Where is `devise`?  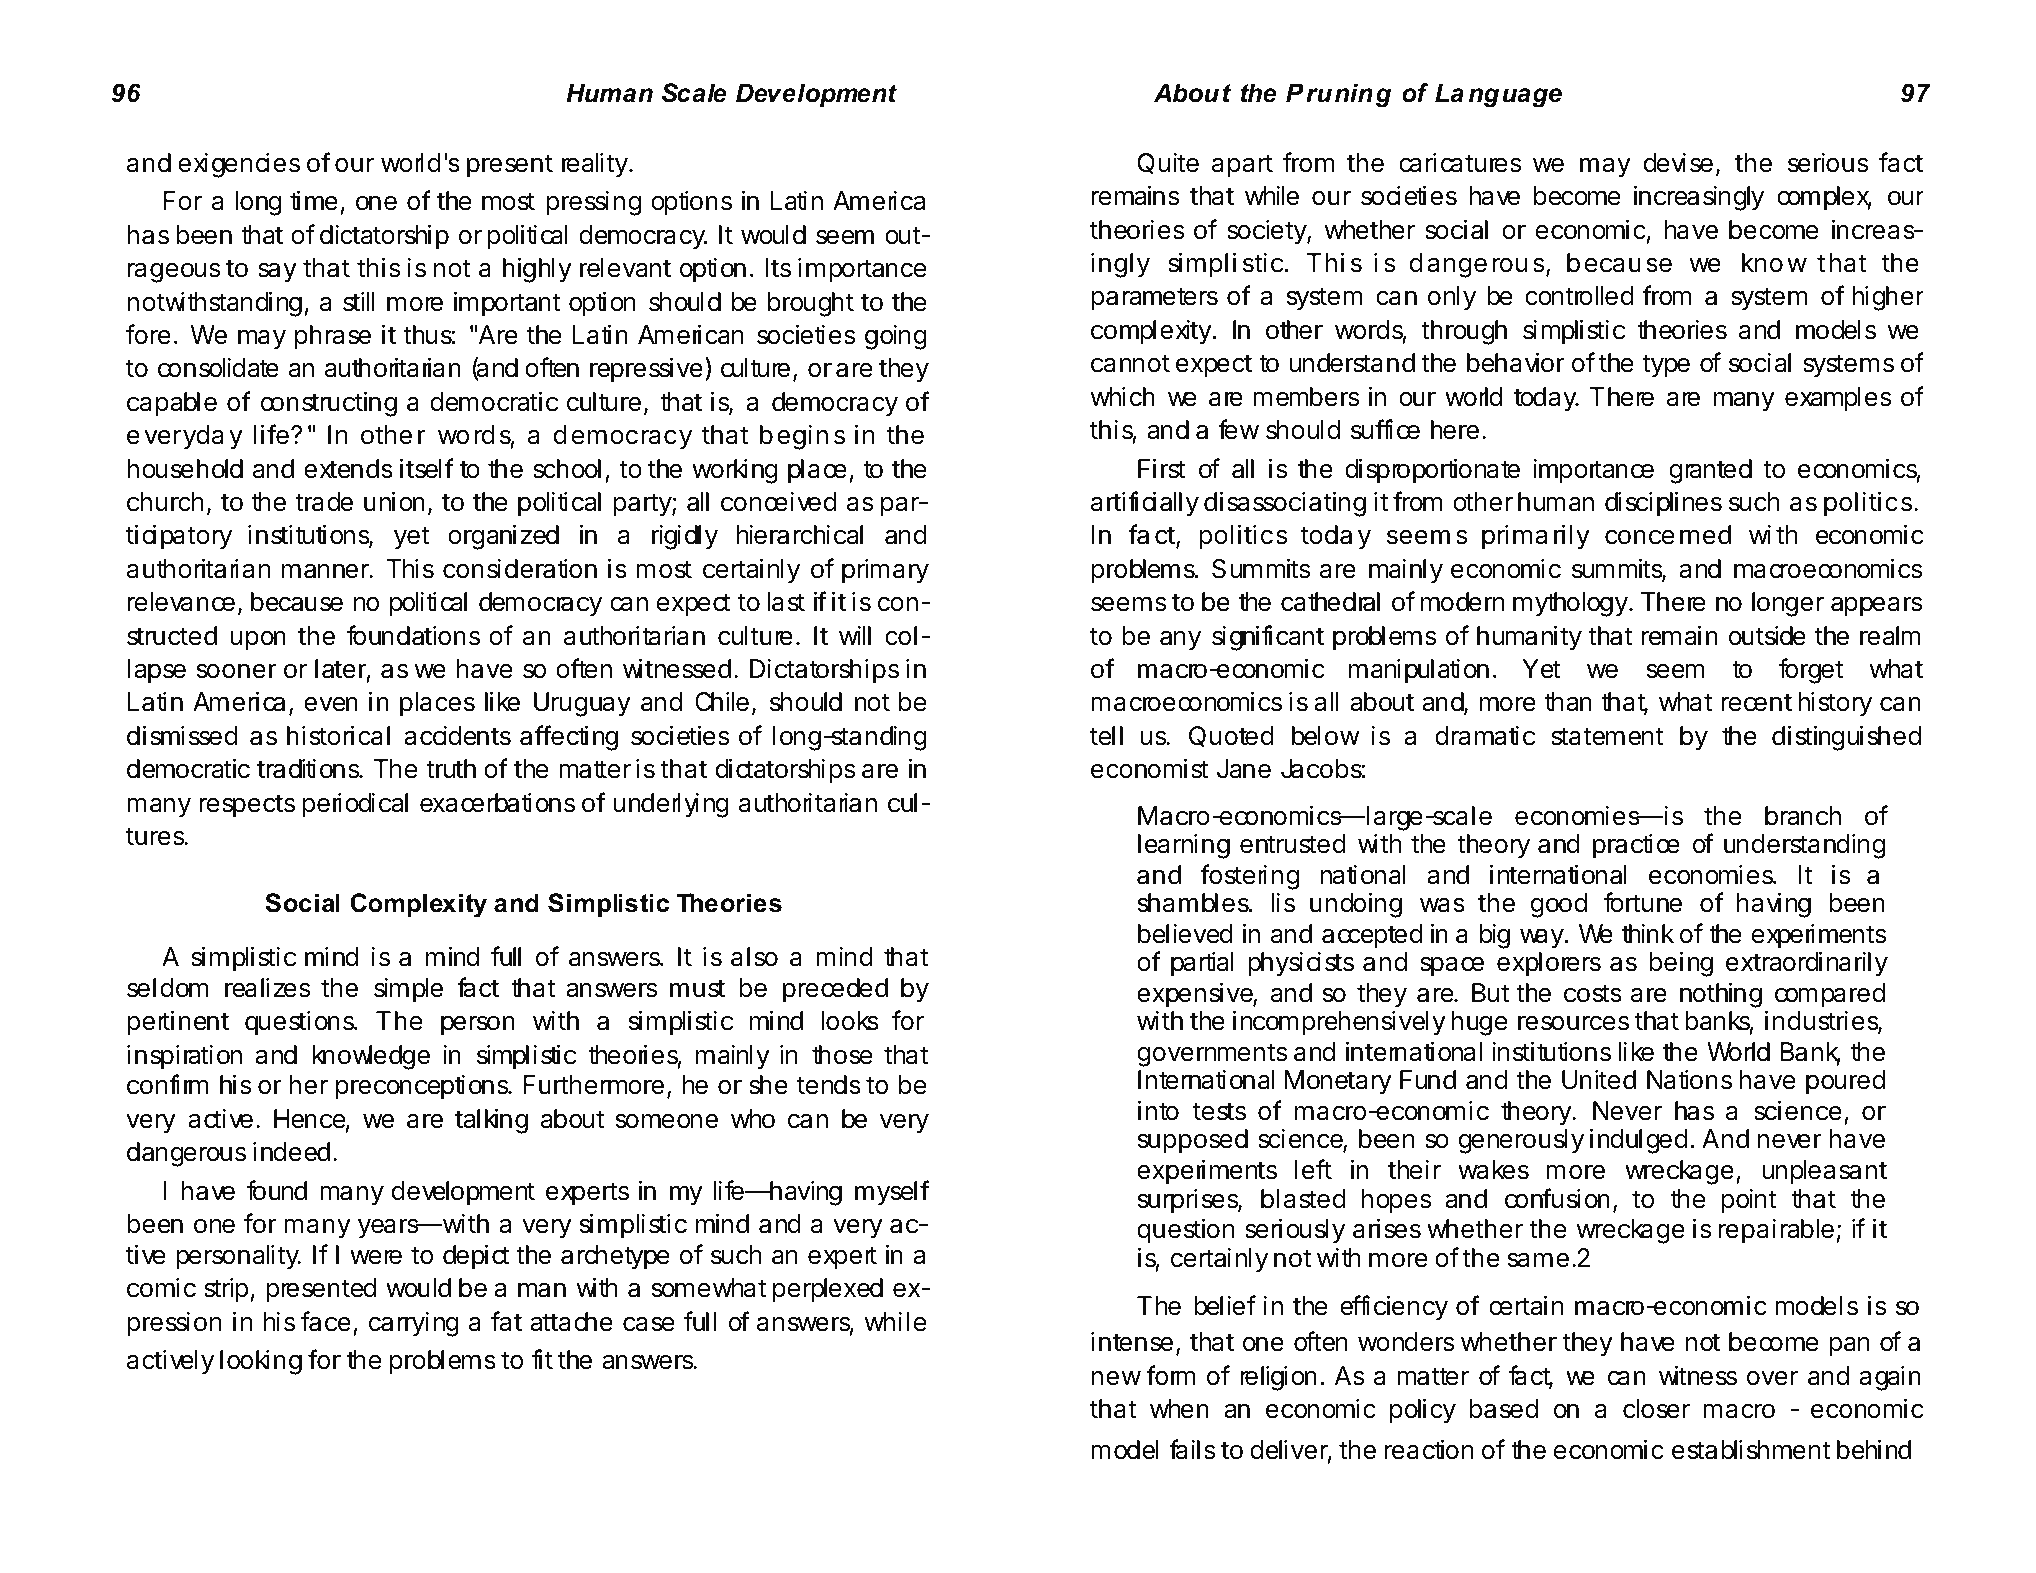 devise is located at coordinates (1678, 163).
